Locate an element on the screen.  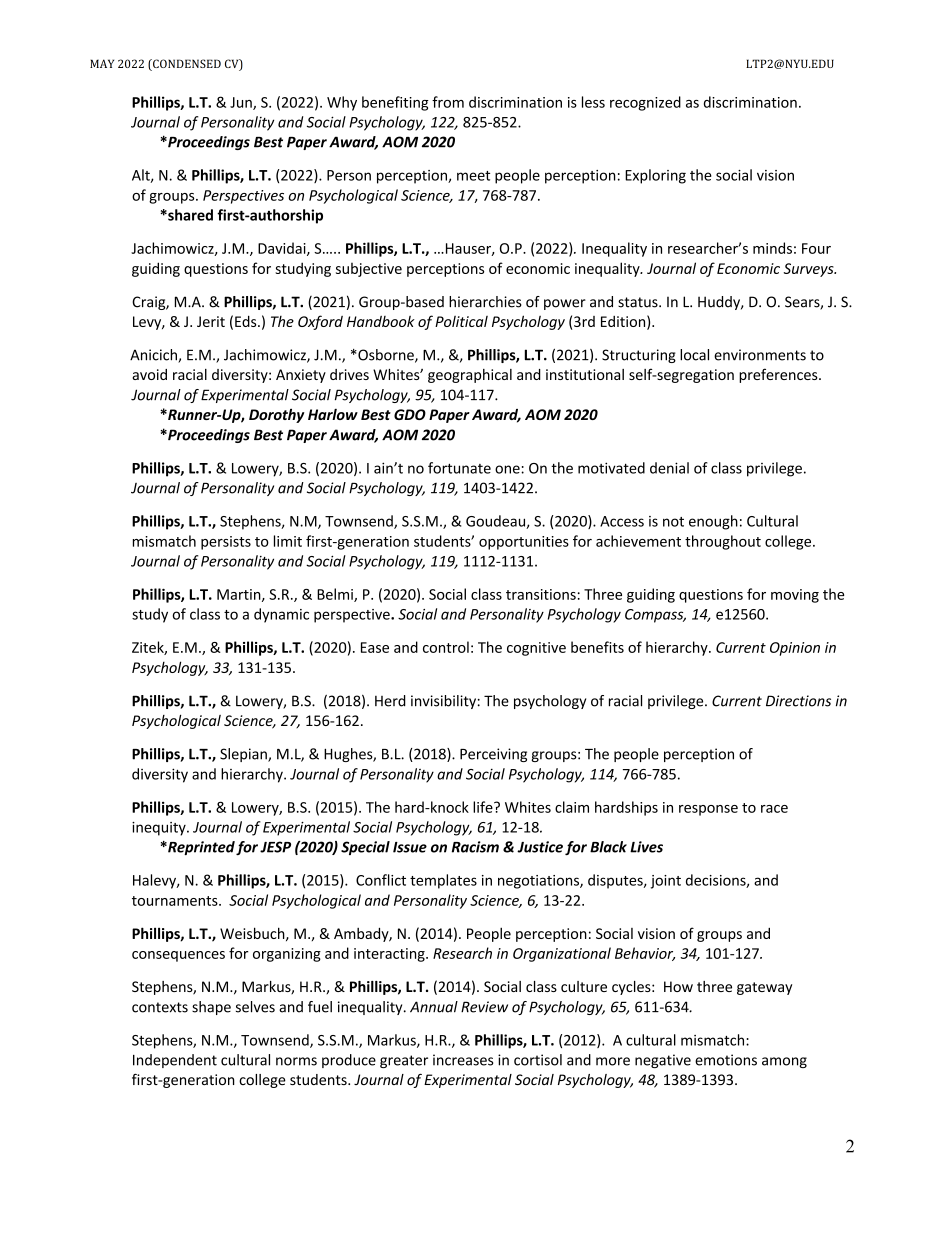
Directions is located at coordinates (798, 701).
